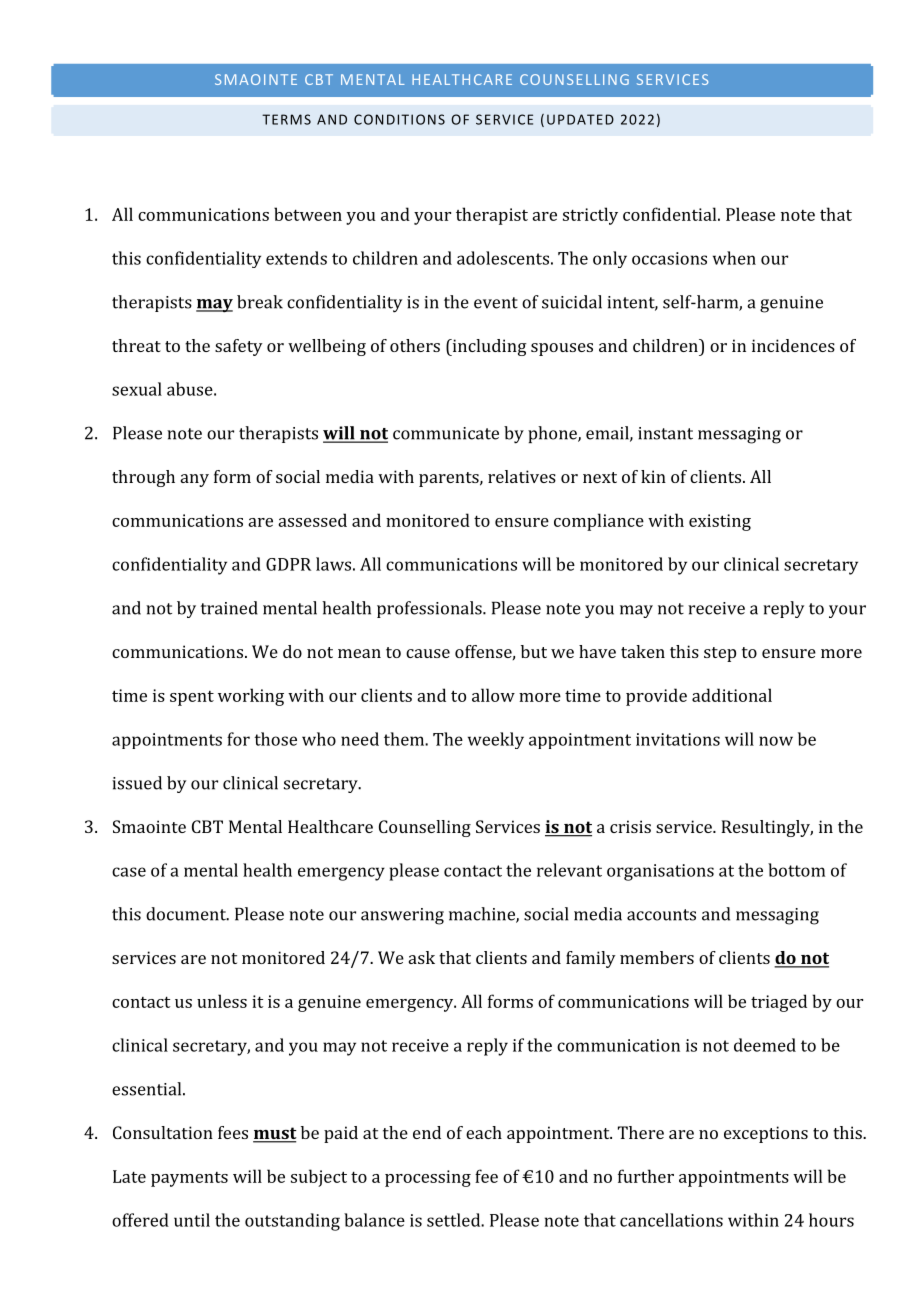 The height and width of the screenshot is (1307, 924). What do you see at coordinates (399, 119) in the screenshot?
I see `CONDITIONS` at bounding box center [399, 119].
